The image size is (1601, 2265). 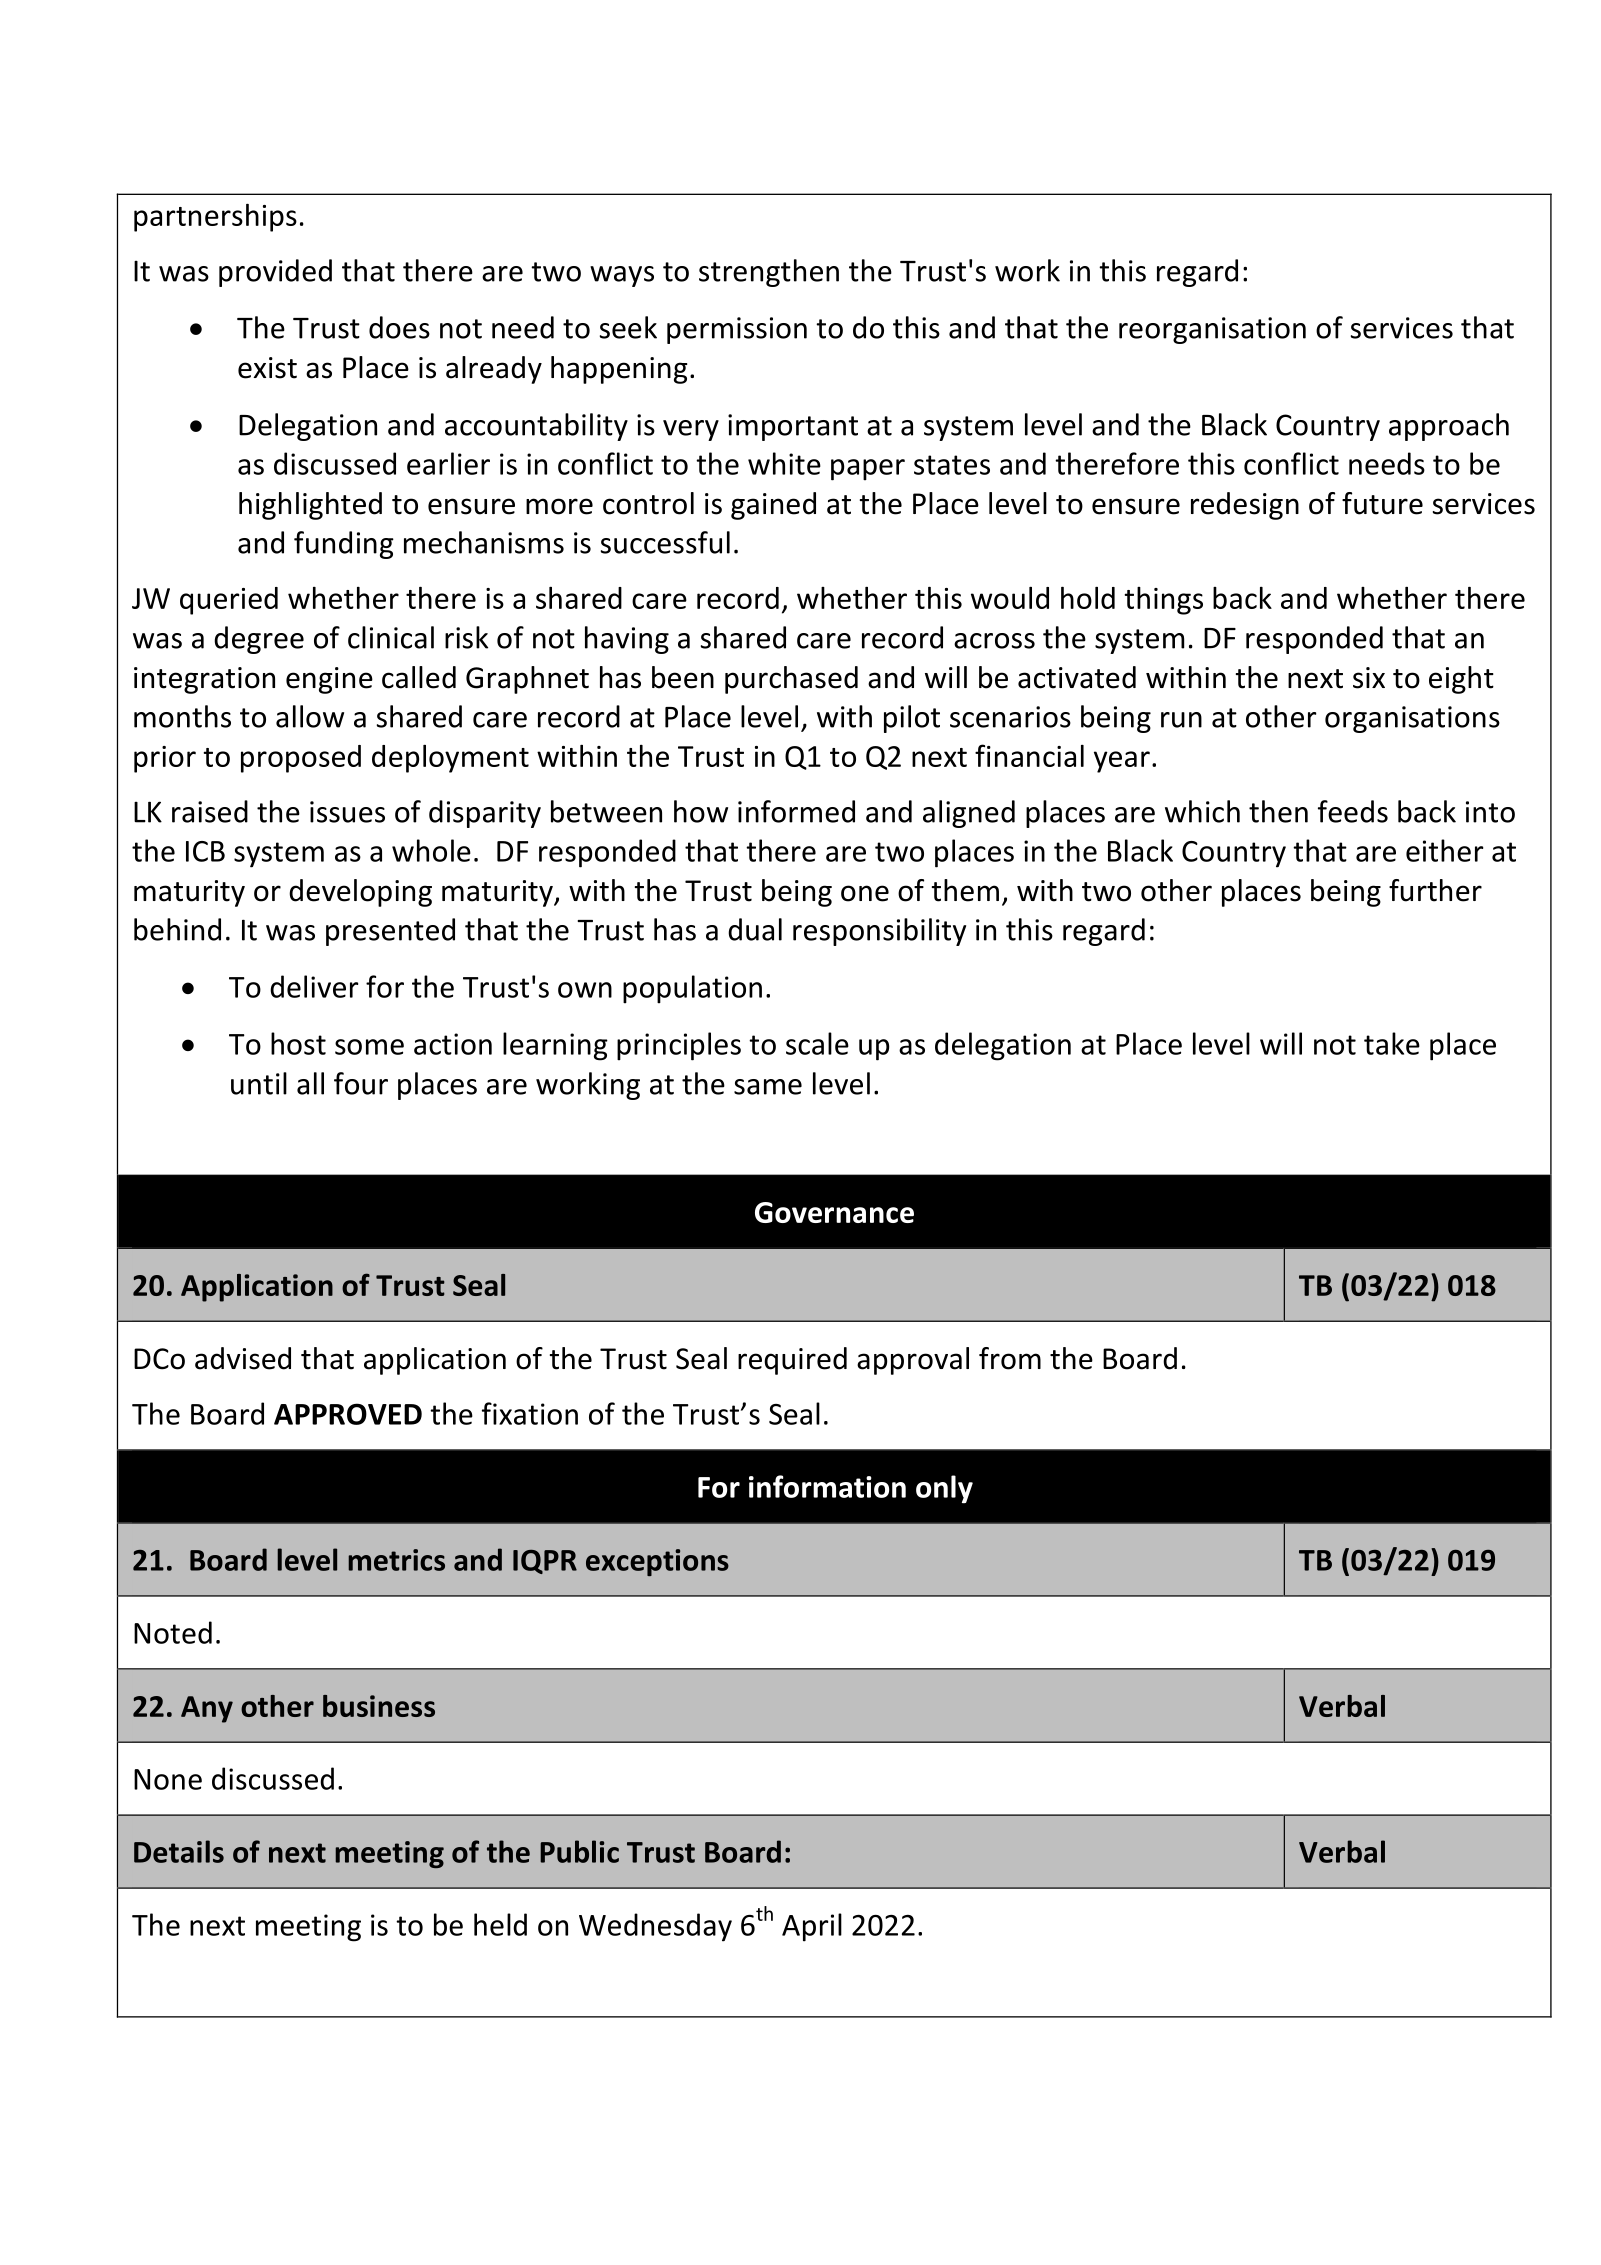 What do you see at coordinates (1212, 330) in the image?
I see `reorganisation` at bounding box center [1212, 330].
